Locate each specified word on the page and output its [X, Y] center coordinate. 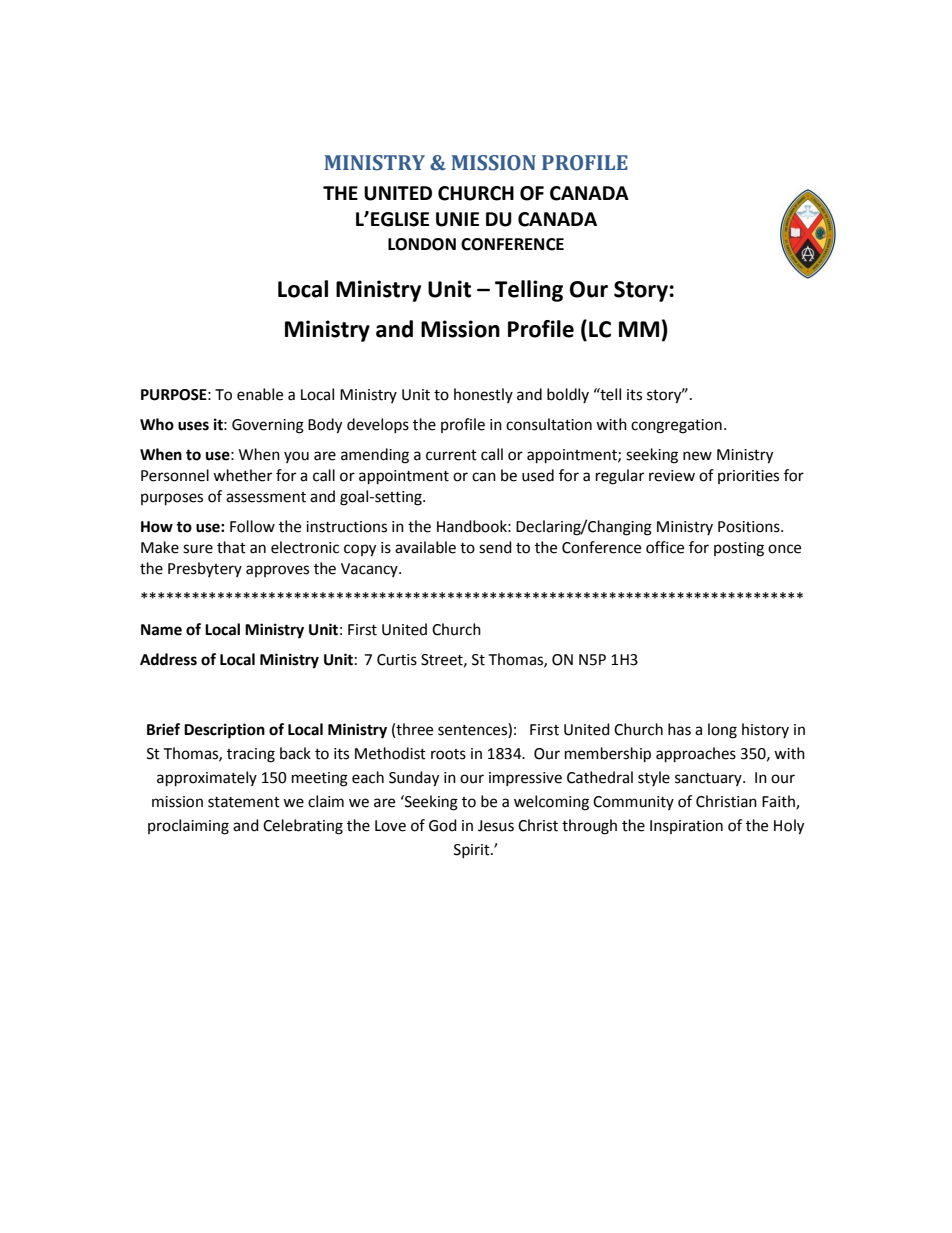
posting [739, 549]
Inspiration [686, 827]
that [231, 547]
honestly [483, 395]
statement [244, 802]
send [495, 547]
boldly [568, 395]
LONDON [422, 244]
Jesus [496, 826]
